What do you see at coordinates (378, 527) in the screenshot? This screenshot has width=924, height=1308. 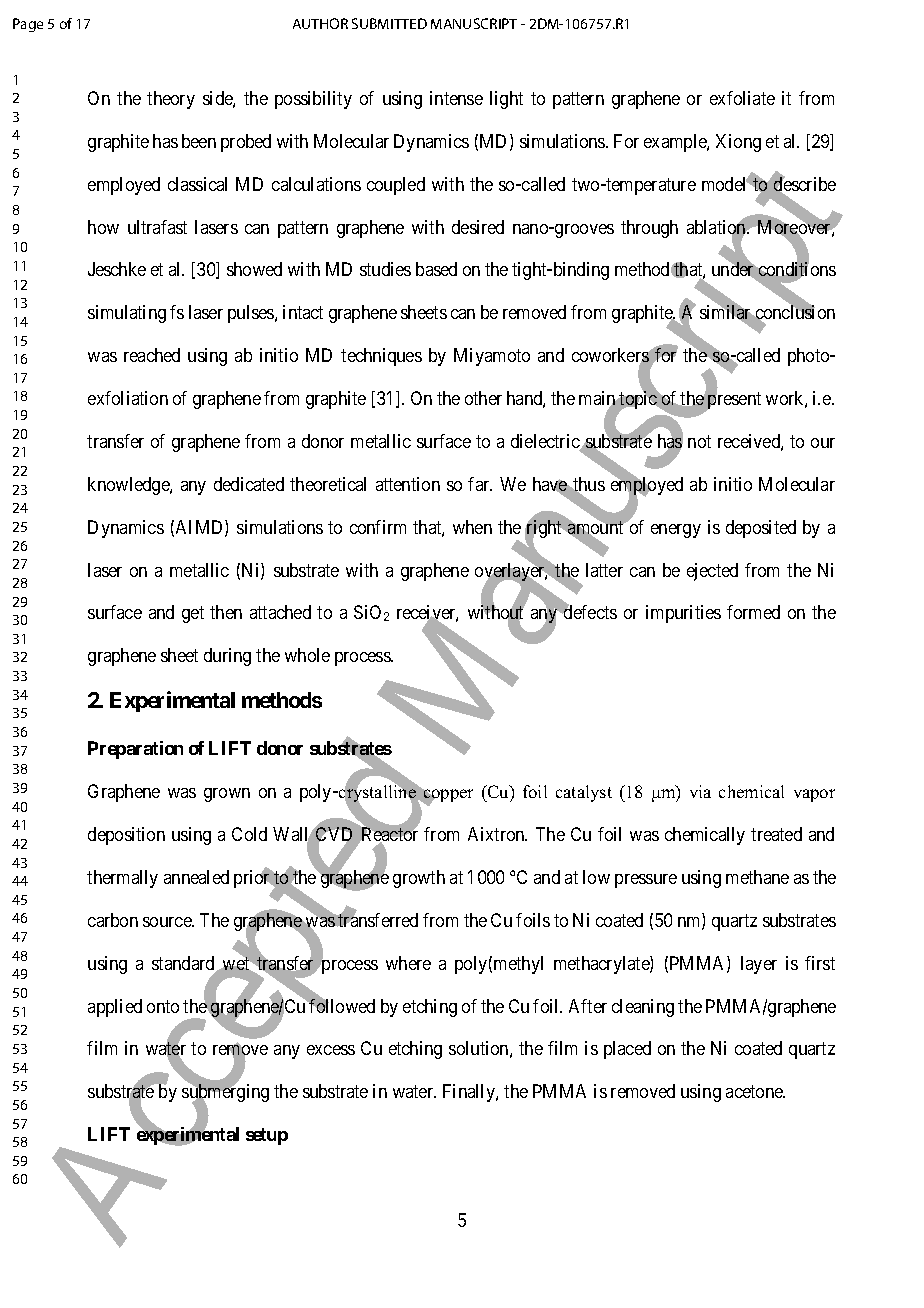 I see `confirm` at bounding box center [378, 527].
